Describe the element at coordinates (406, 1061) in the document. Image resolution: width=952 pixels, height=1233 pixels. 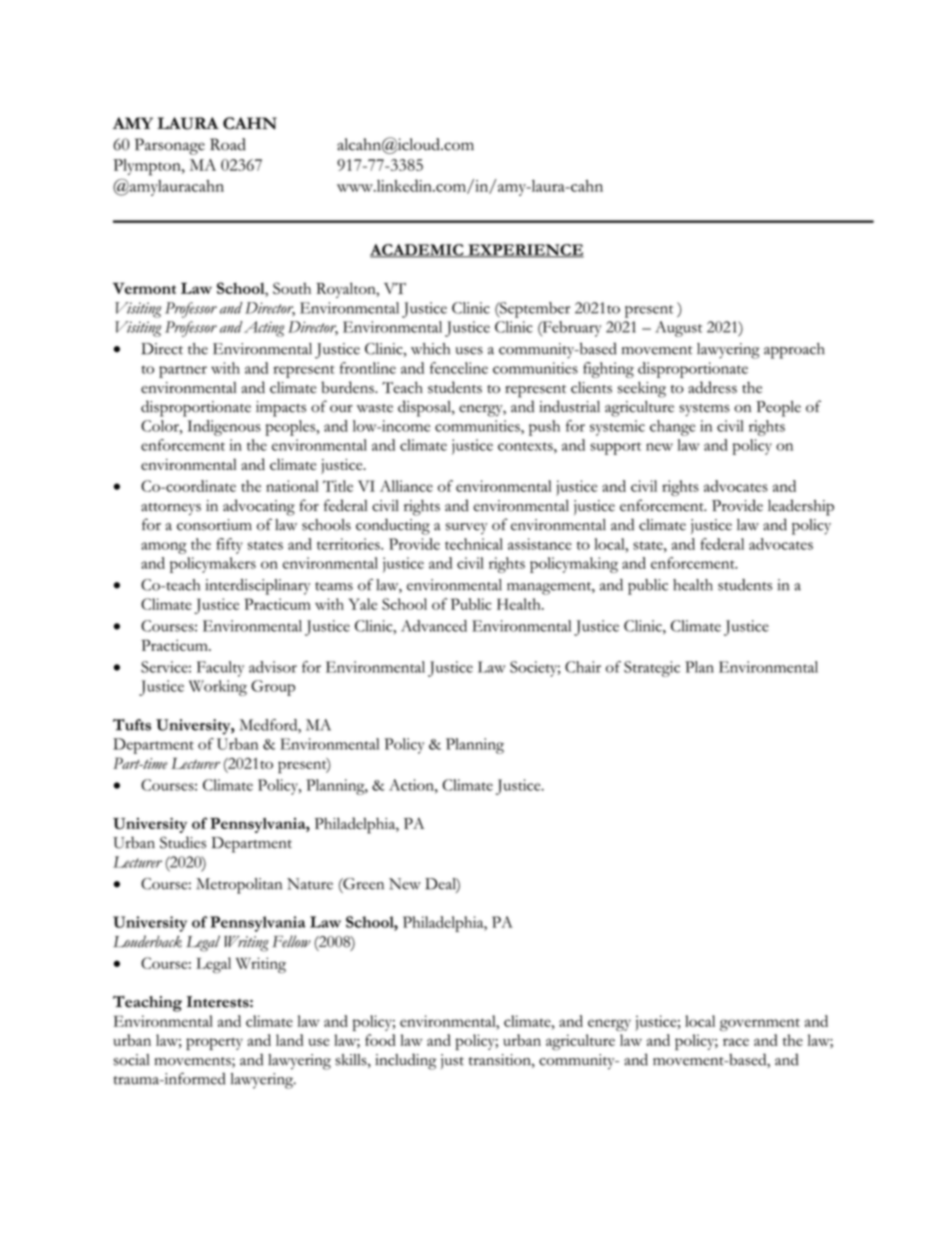
I see `including` at that location.
